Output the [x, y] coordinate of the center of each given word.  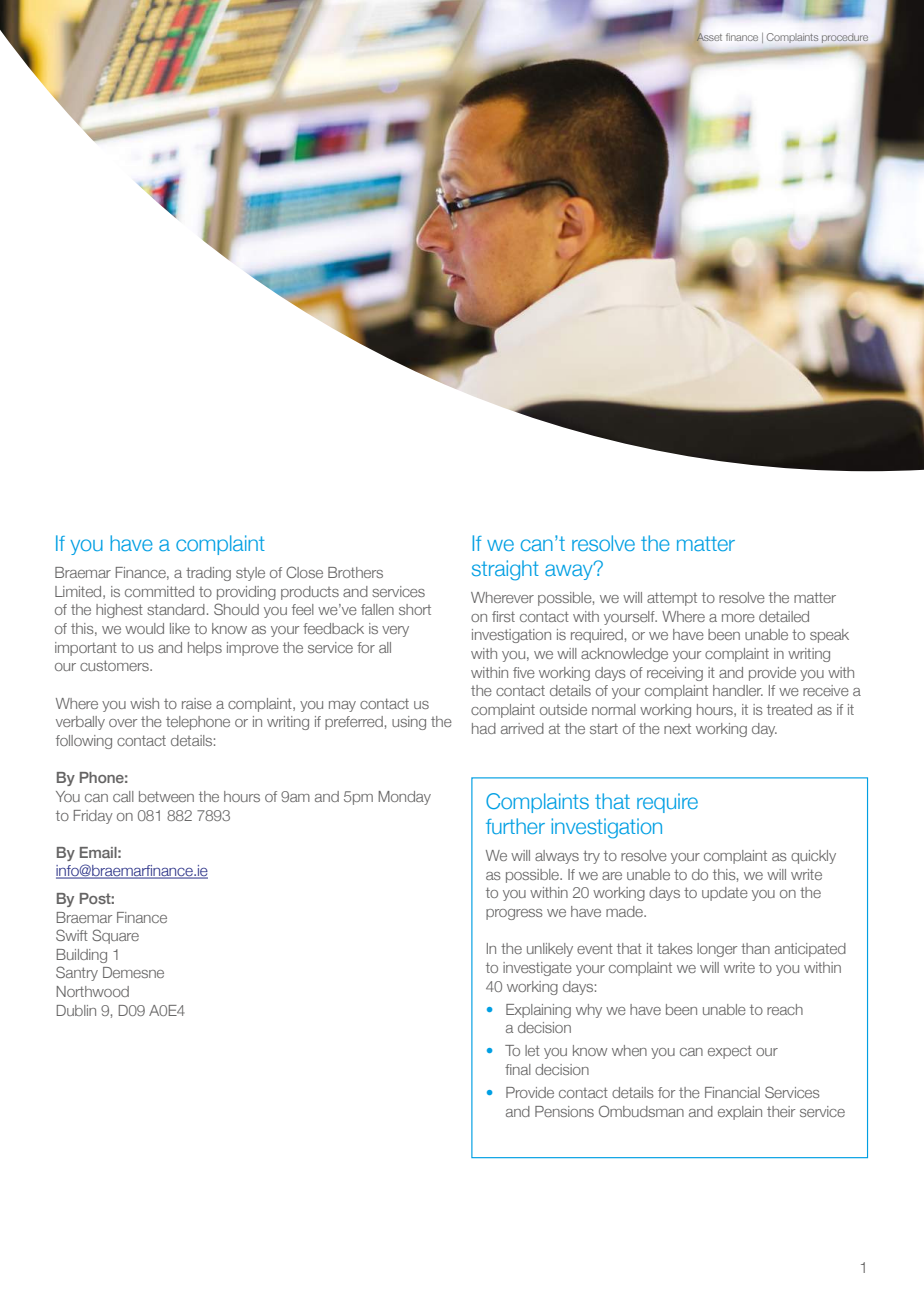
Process [849, 38]
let [532, 1050]
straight [505, 570]
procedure [845, 39]
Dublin [76, 1010]
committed [159, 591]
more [738, 618]
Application [802, 38]
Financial [732, 1092]
